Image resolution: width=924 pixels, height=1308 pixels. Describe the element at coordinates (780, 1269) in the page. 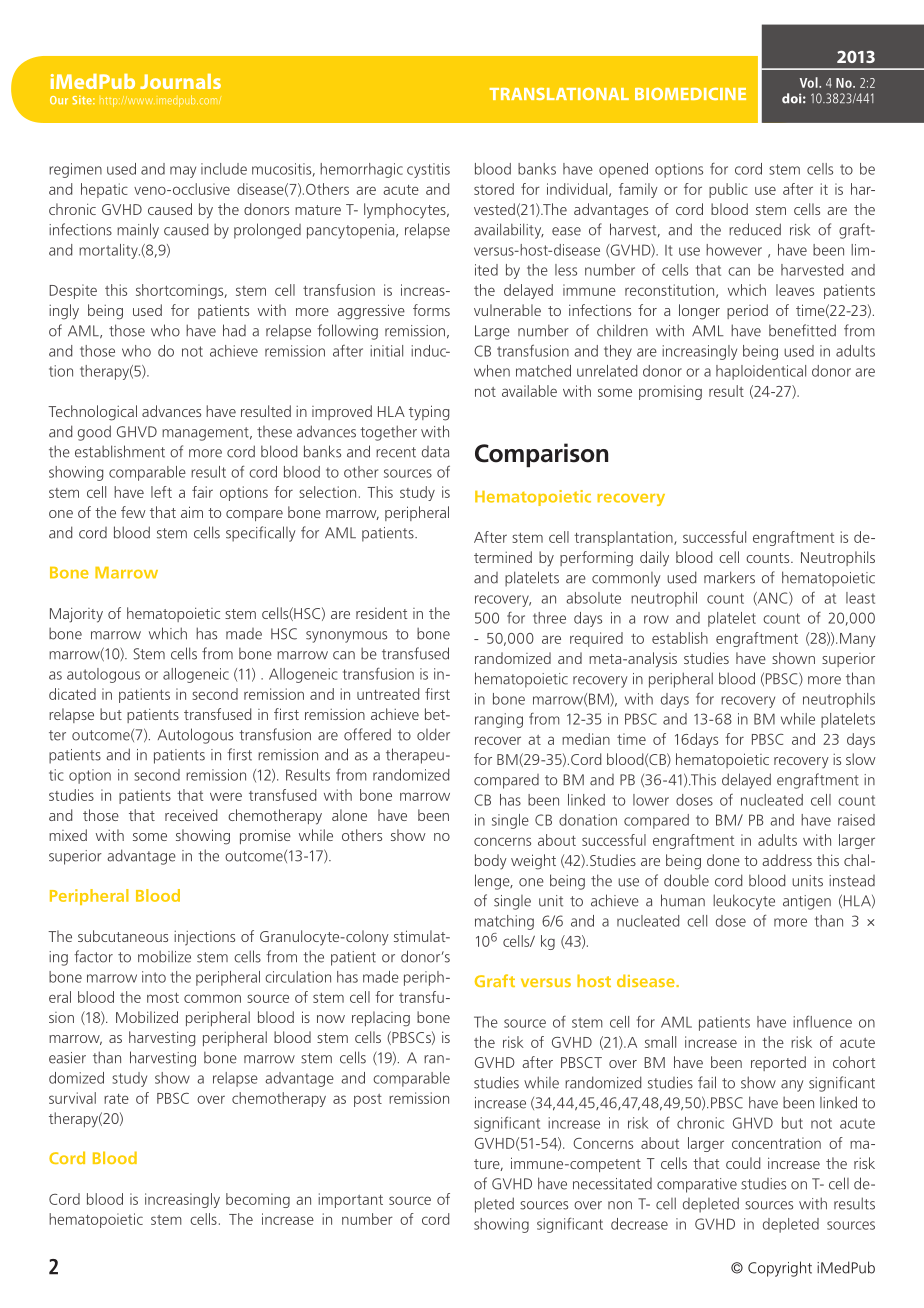

I see `Copyright` at that location.
